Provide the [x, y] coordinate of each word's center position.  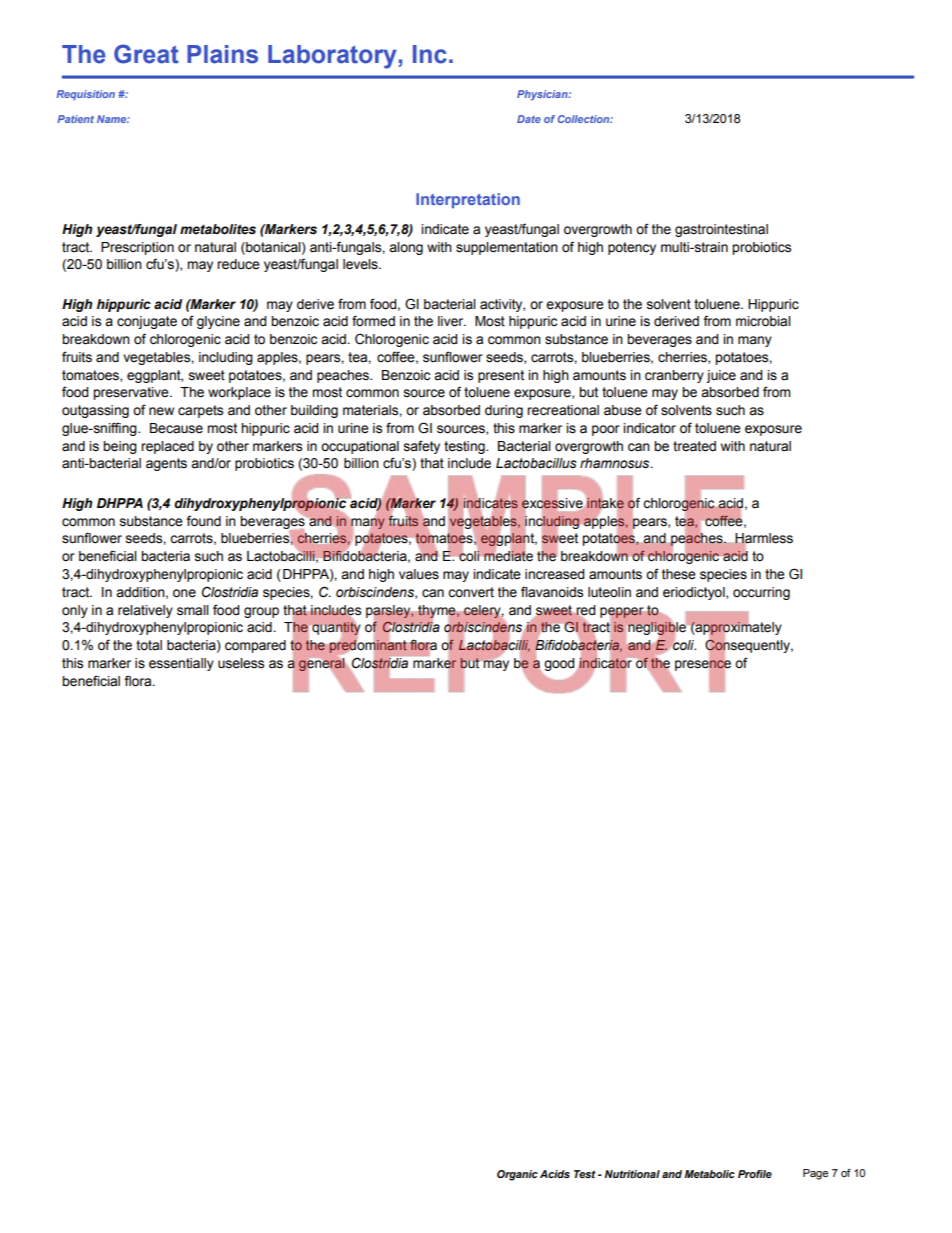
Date [529, 119]
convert [471, 592]
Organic [517, 1175]
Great [146, 54]
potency [632, 248]
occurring [761, 593]
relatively [145, 611]
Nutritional [632, 1174]
